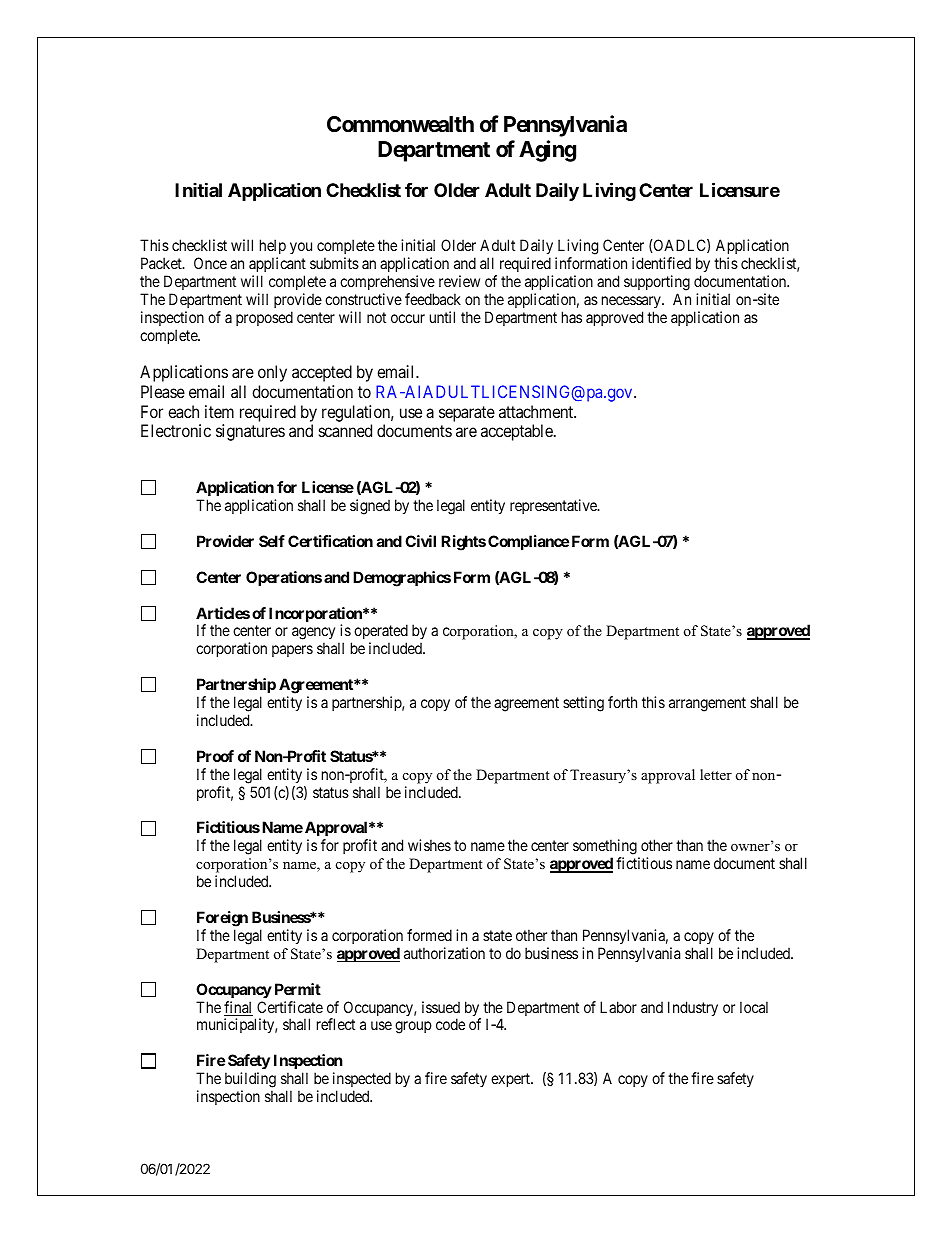 The height and width of the screenshot is (1233, 952). What do you see at coordinates (632, 302) in the screenshot?
I see `necessary` at bounding box center [632, 302].
